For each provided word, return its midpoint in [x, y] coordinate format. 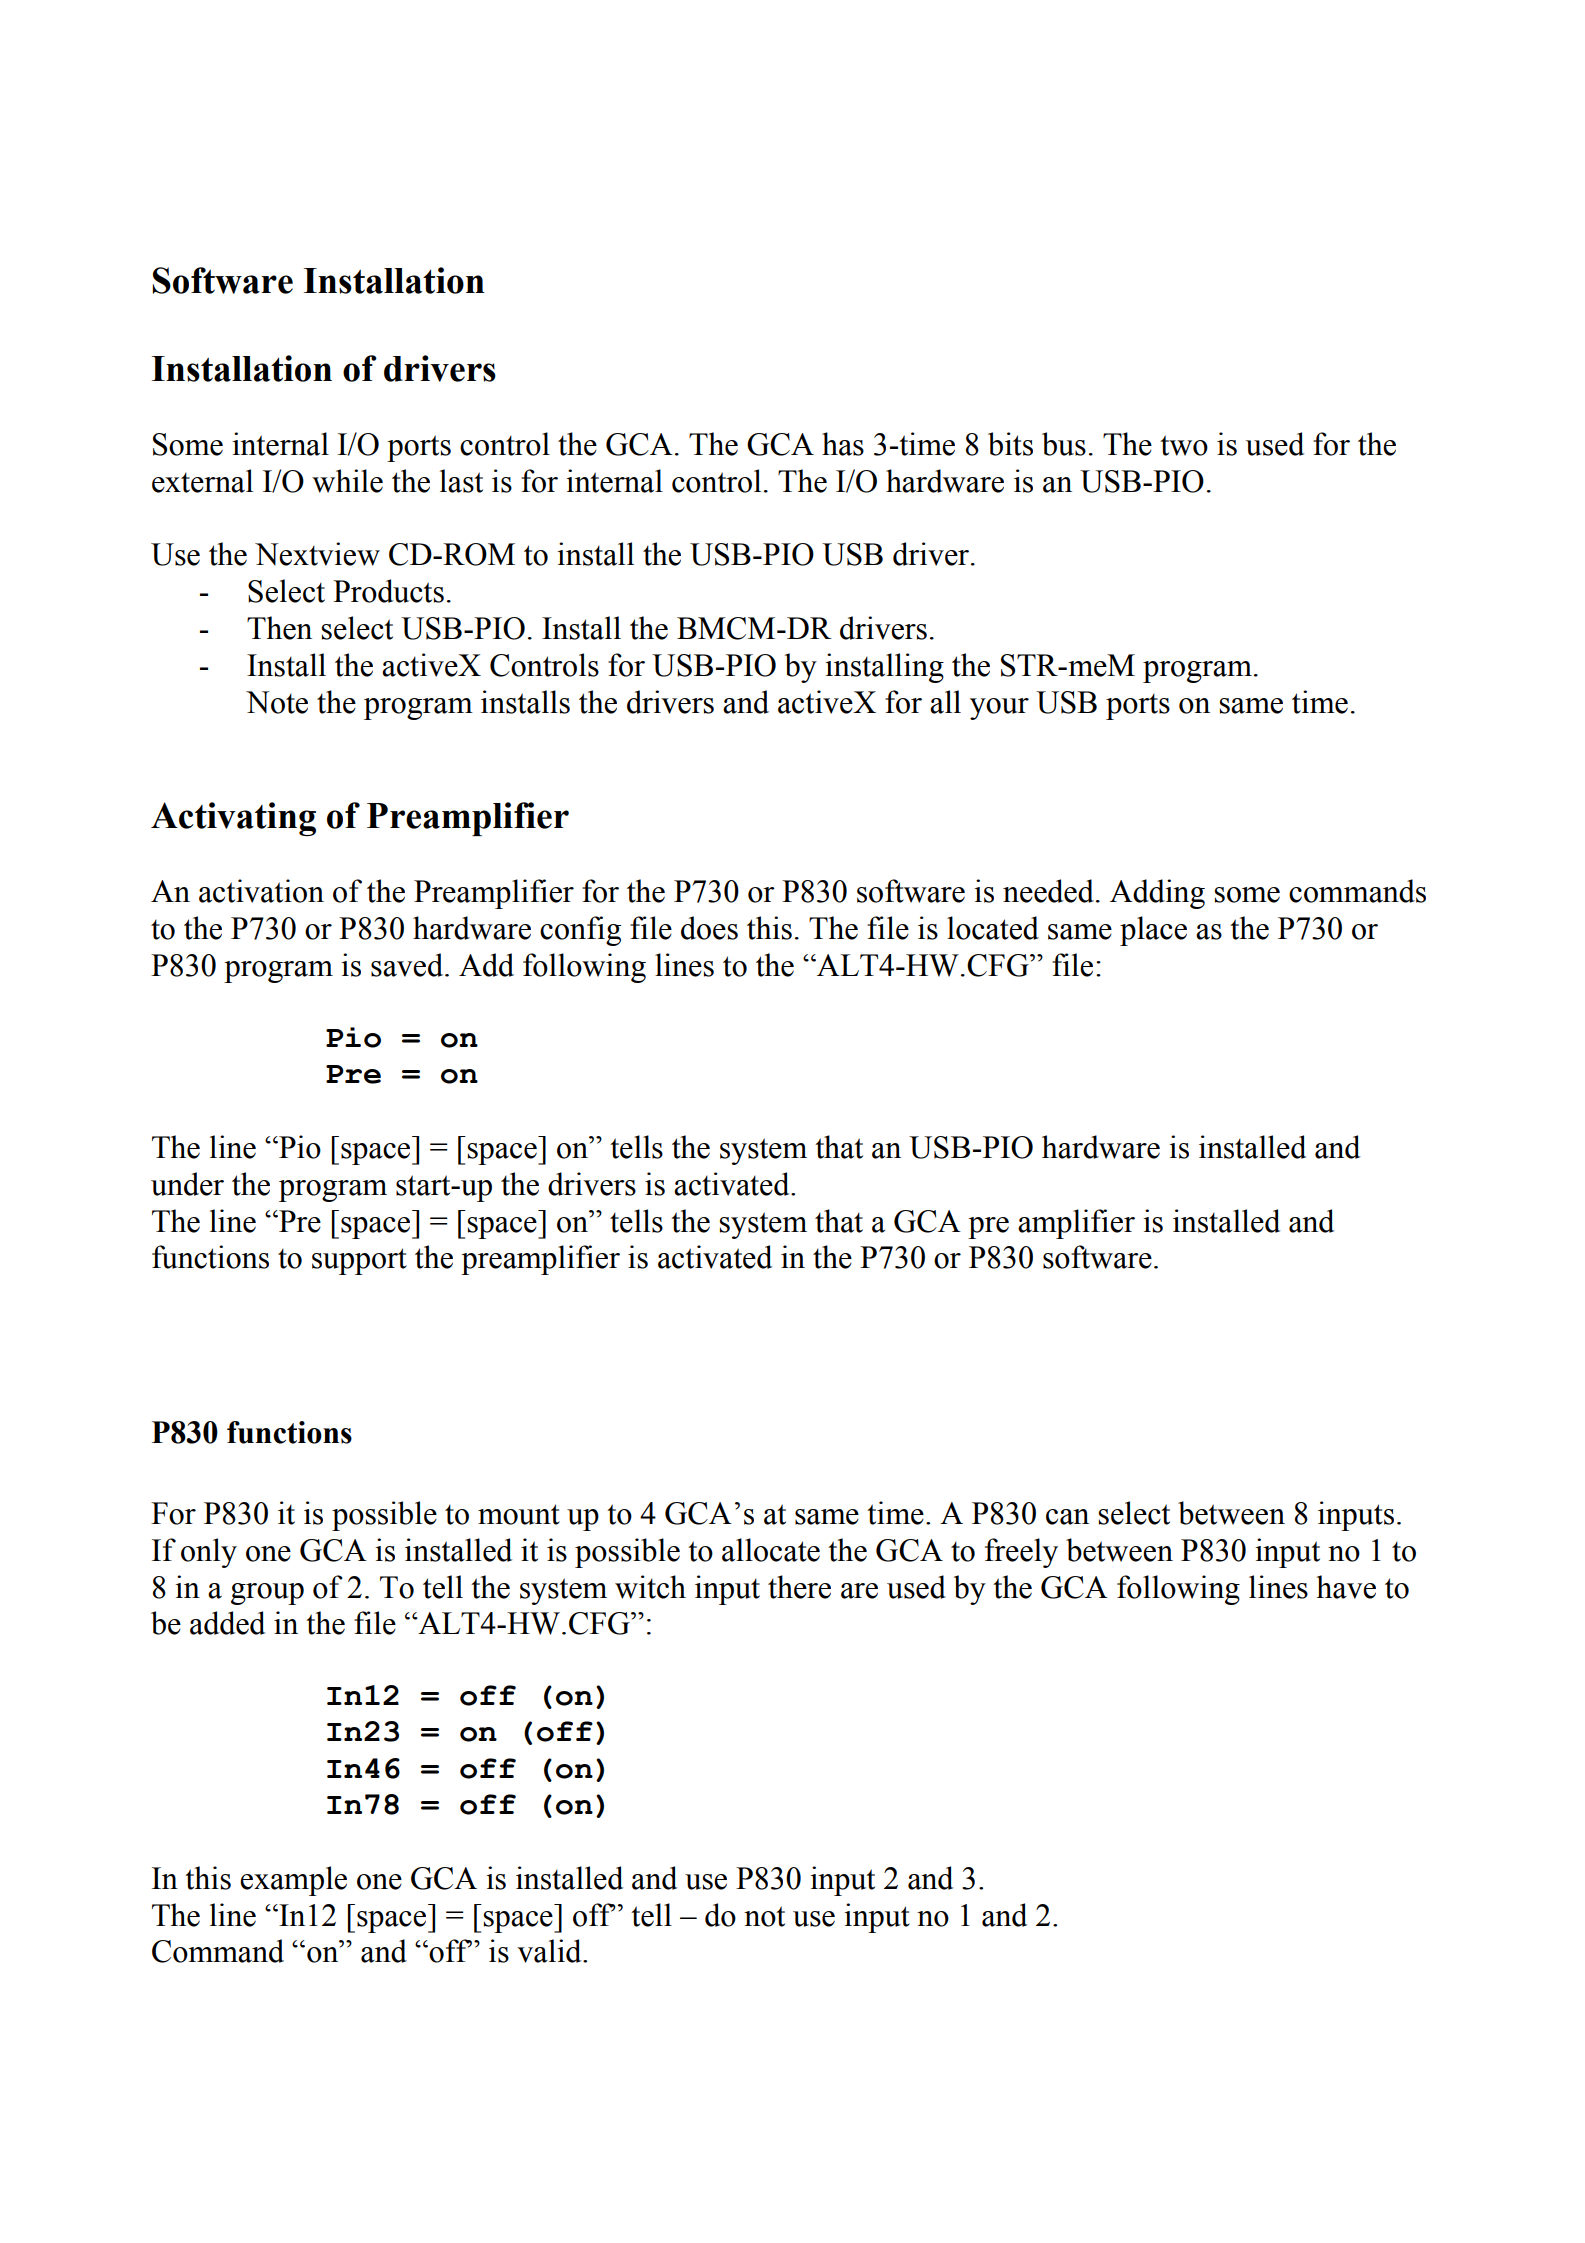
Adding [1157, 894]
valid [550, 1951]
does [709, 928]
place [1153, 931]
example [293, 1881]
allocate [771, 1550]
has [843, 444]
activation [261, 891]
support [359, 1261]
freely [1021, 1553]
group [267, 1594]
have [1346, 1587]
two [1184, 445]
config [580, 931]
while [347, 481]
